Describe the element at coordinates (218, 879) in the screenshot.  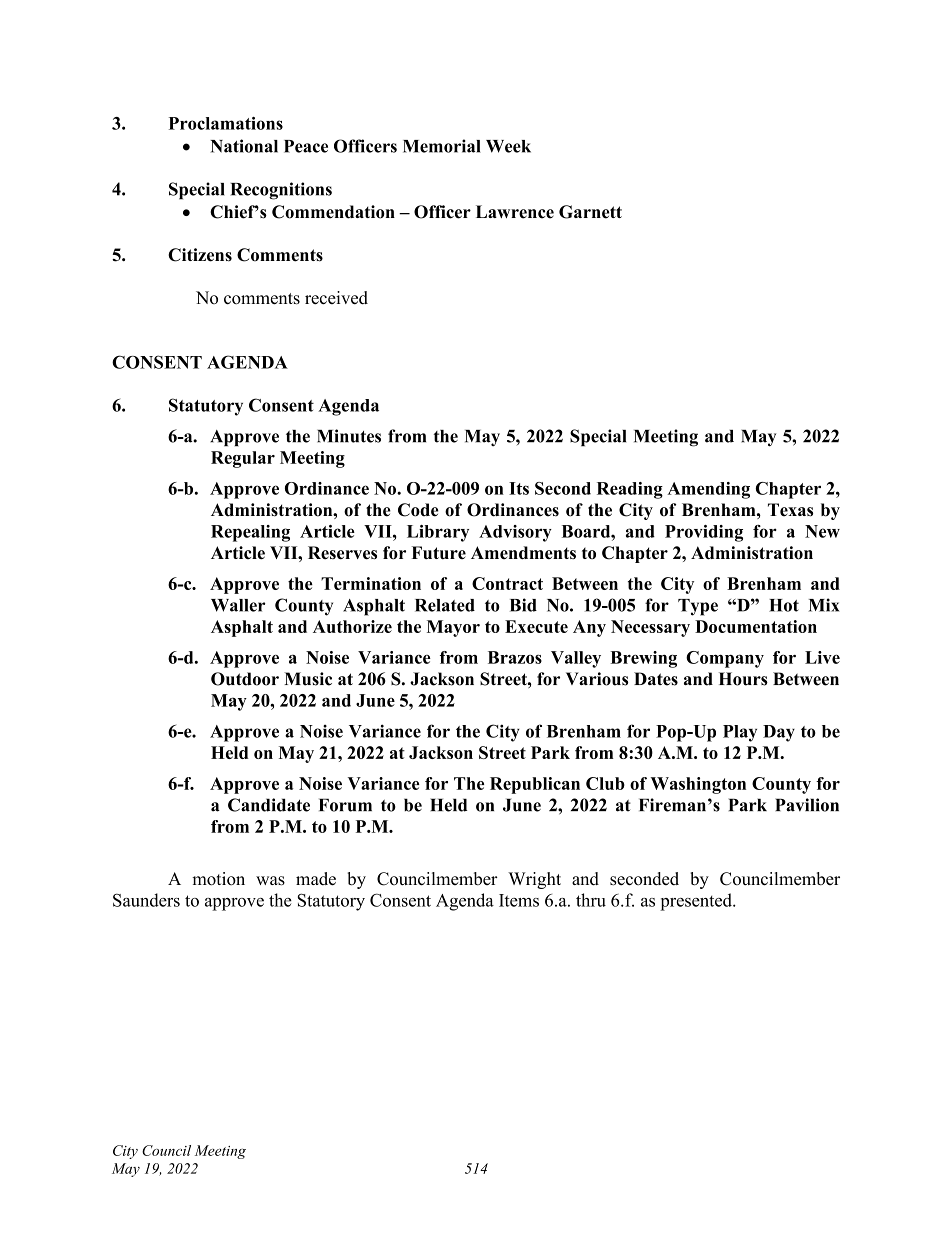
I see `motion` at that location.
